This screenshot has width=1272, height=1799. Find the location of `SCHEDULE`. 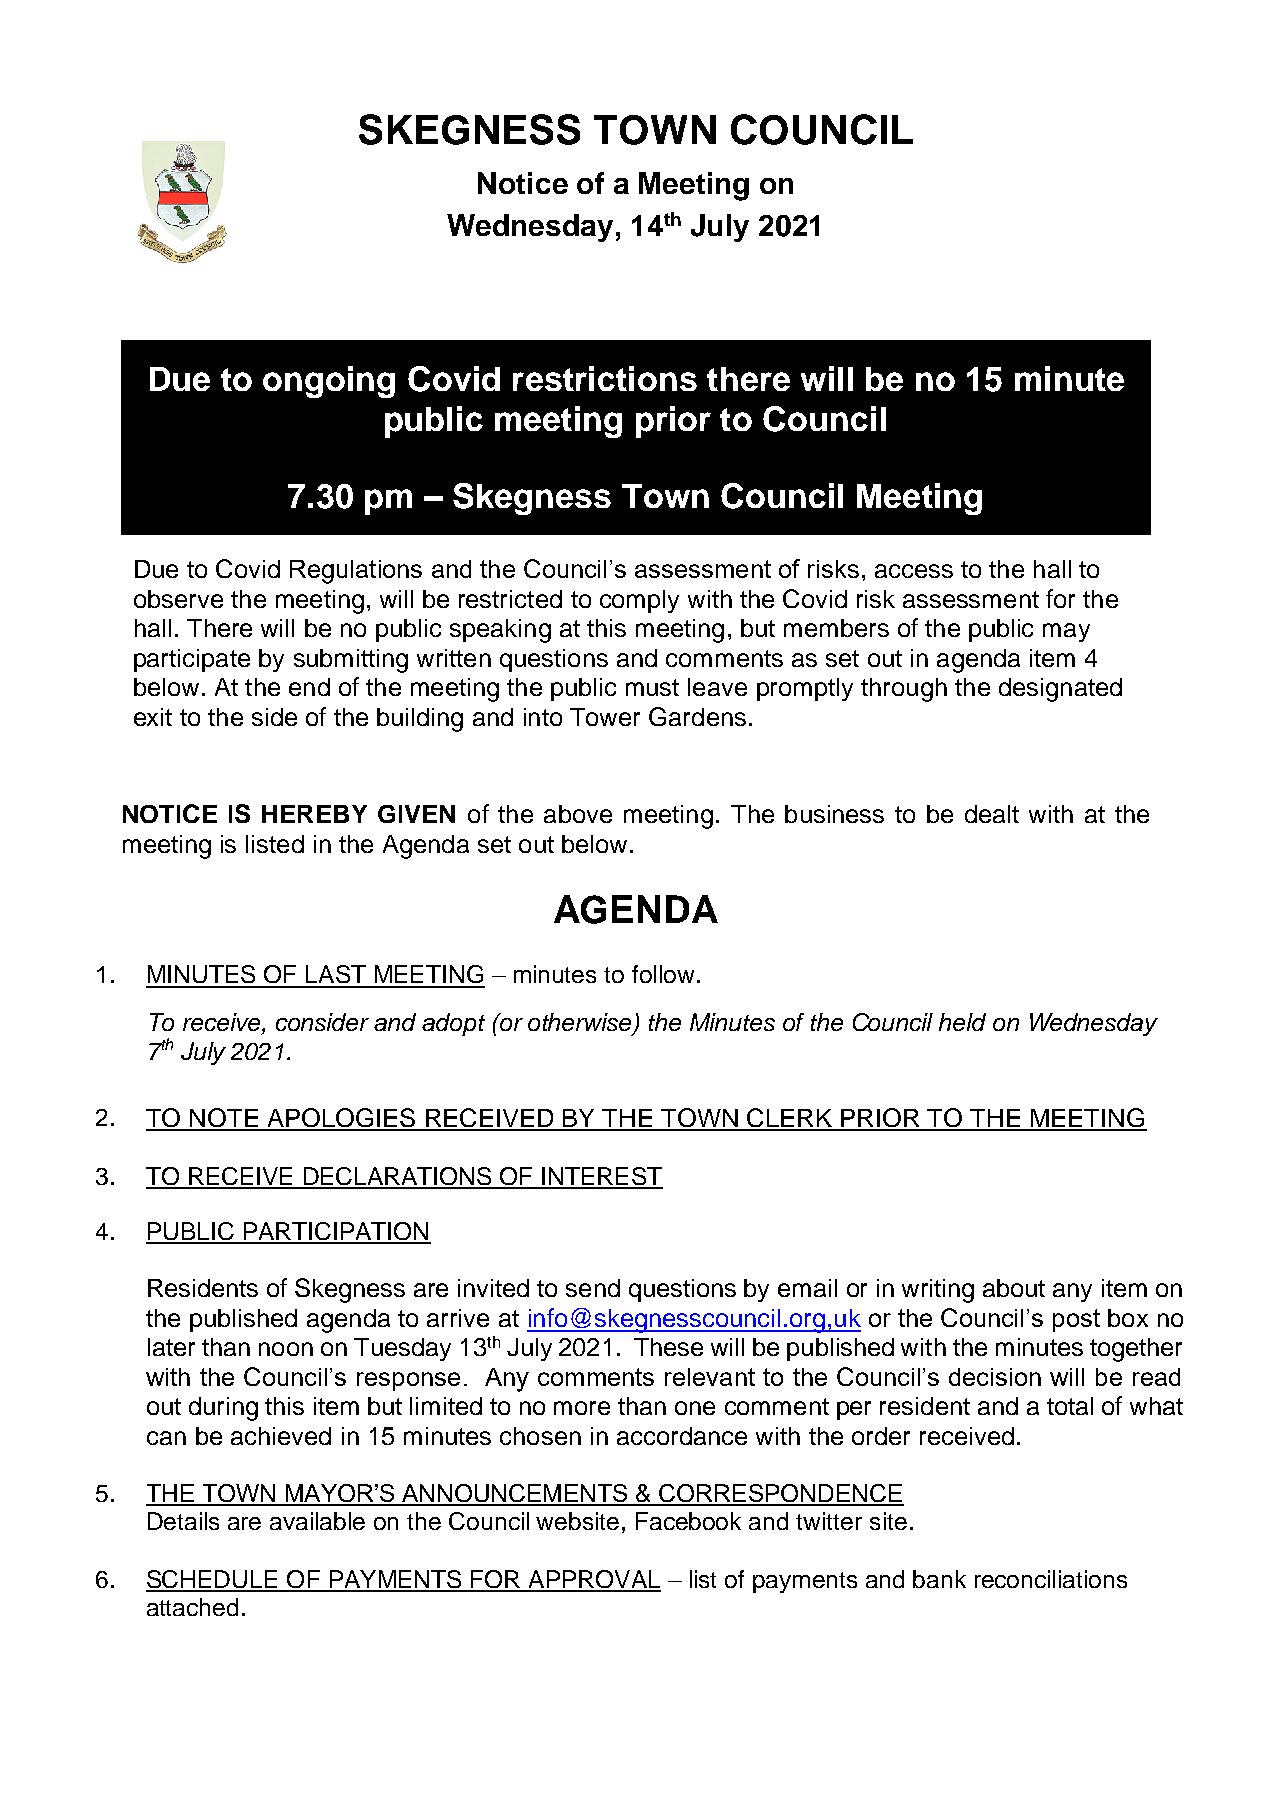

SCHEDULE is located at coordinates (213, 1580).
